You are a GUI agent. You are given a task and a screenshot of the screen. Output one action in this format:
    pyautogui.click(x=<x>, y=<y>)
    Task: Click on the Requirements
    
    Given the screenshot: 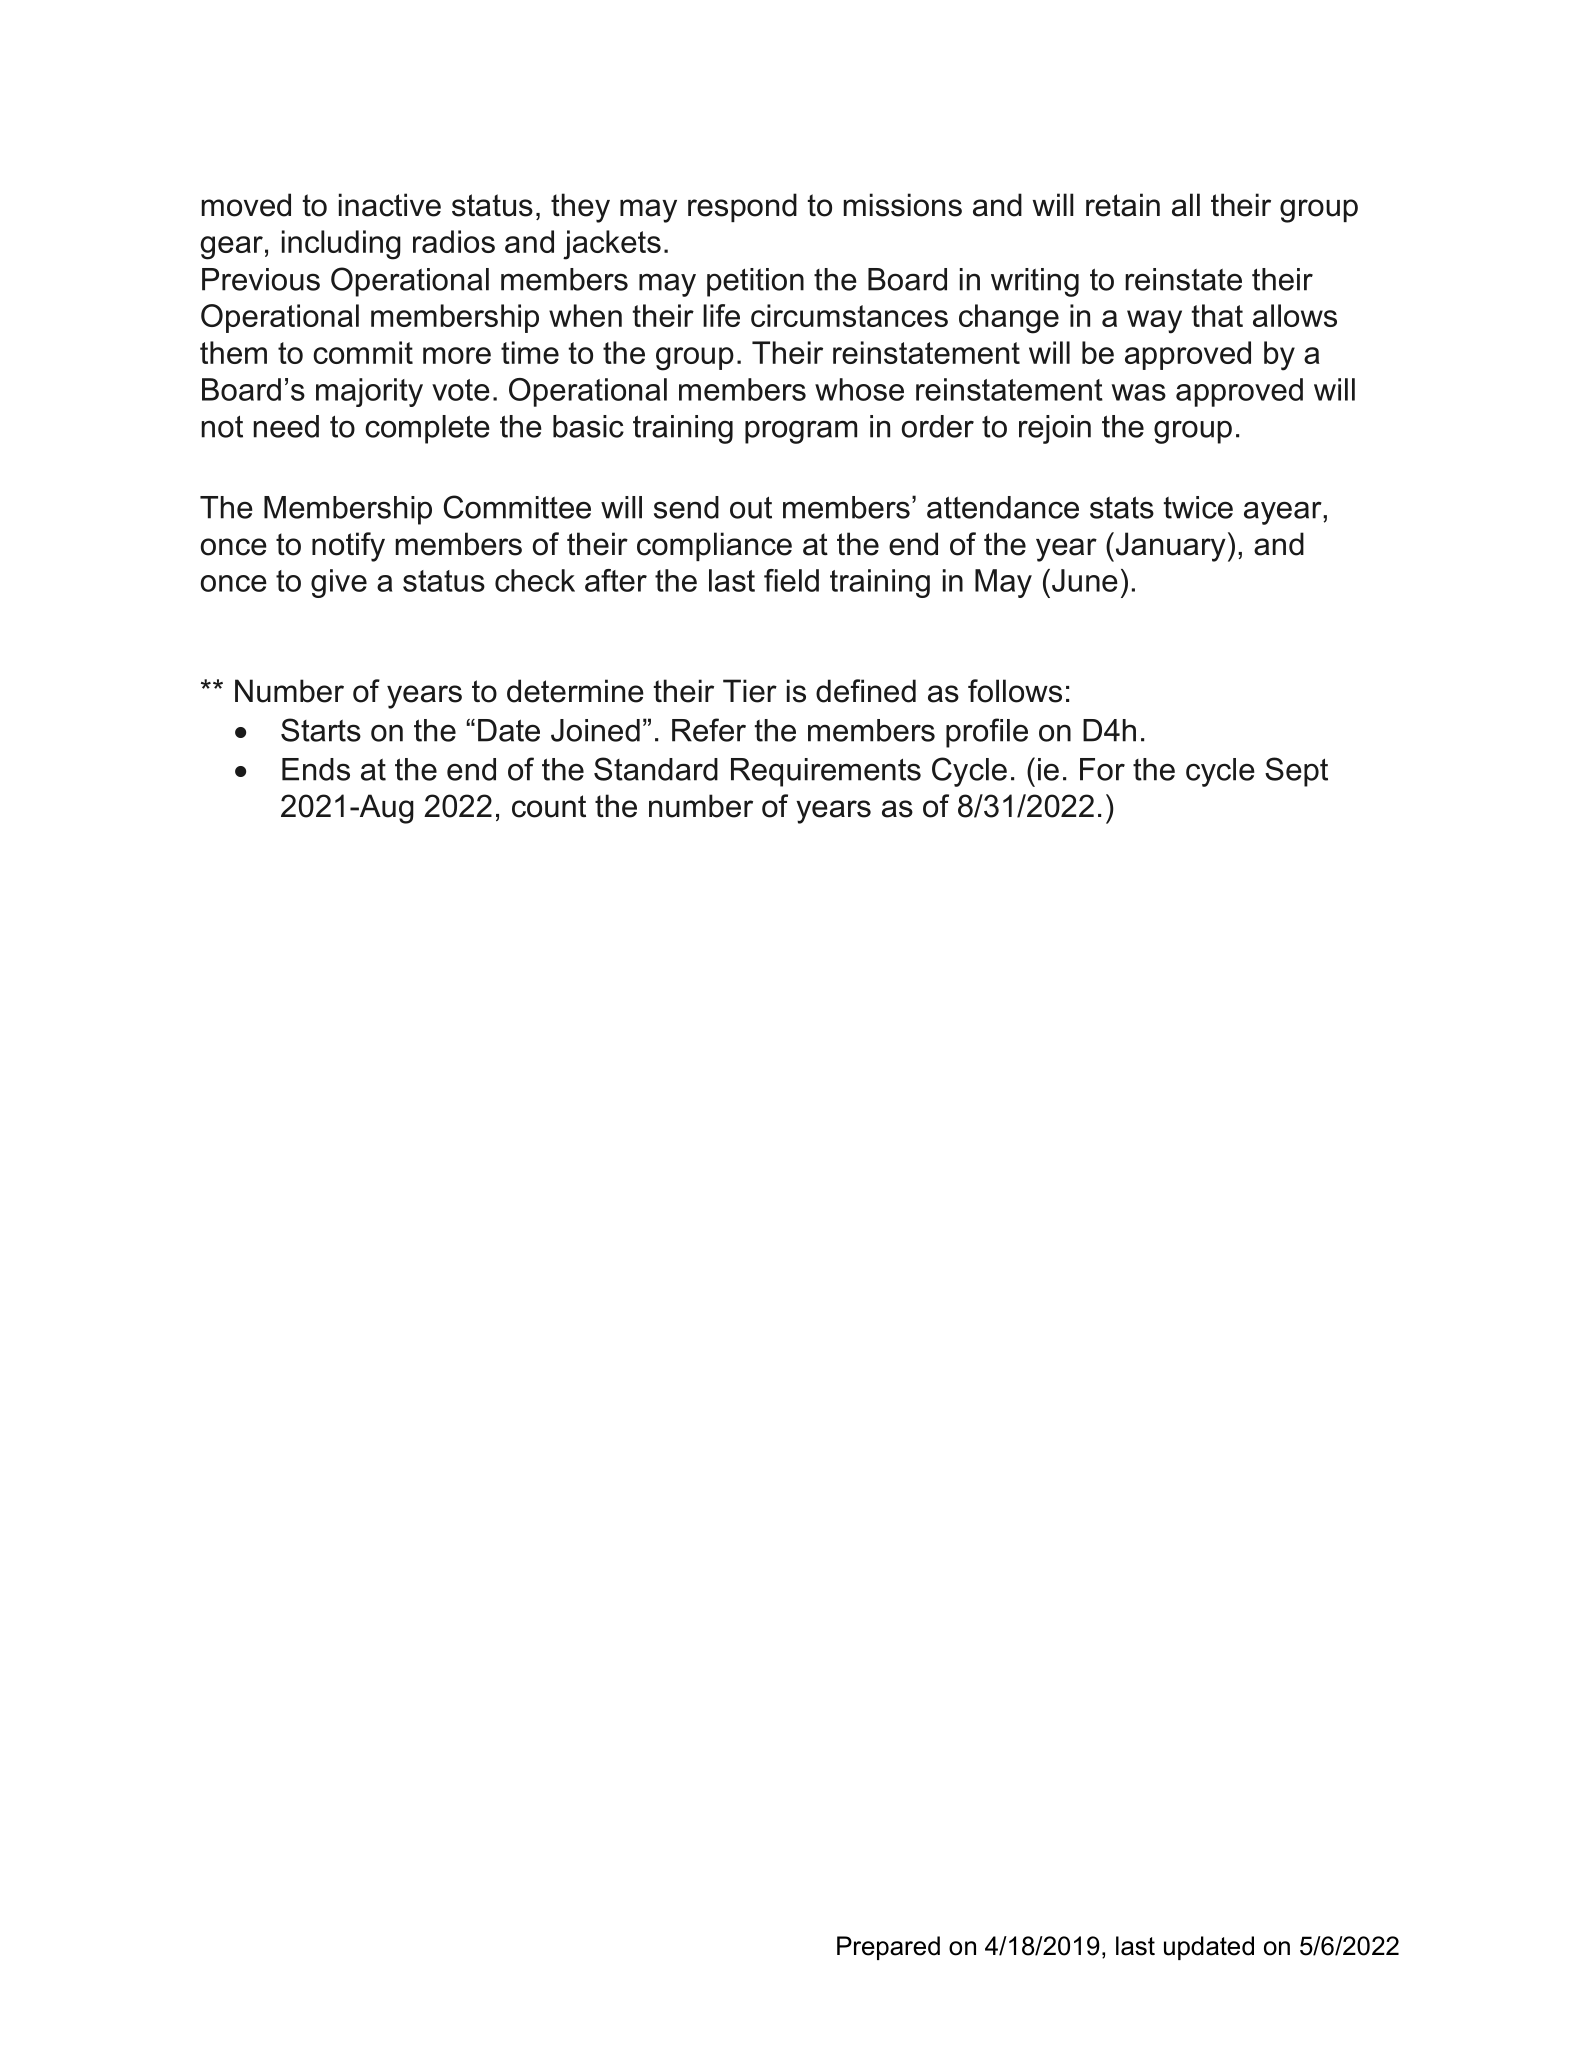 What is the action you would take?
    pyautogui.click(x=826, y=772)
